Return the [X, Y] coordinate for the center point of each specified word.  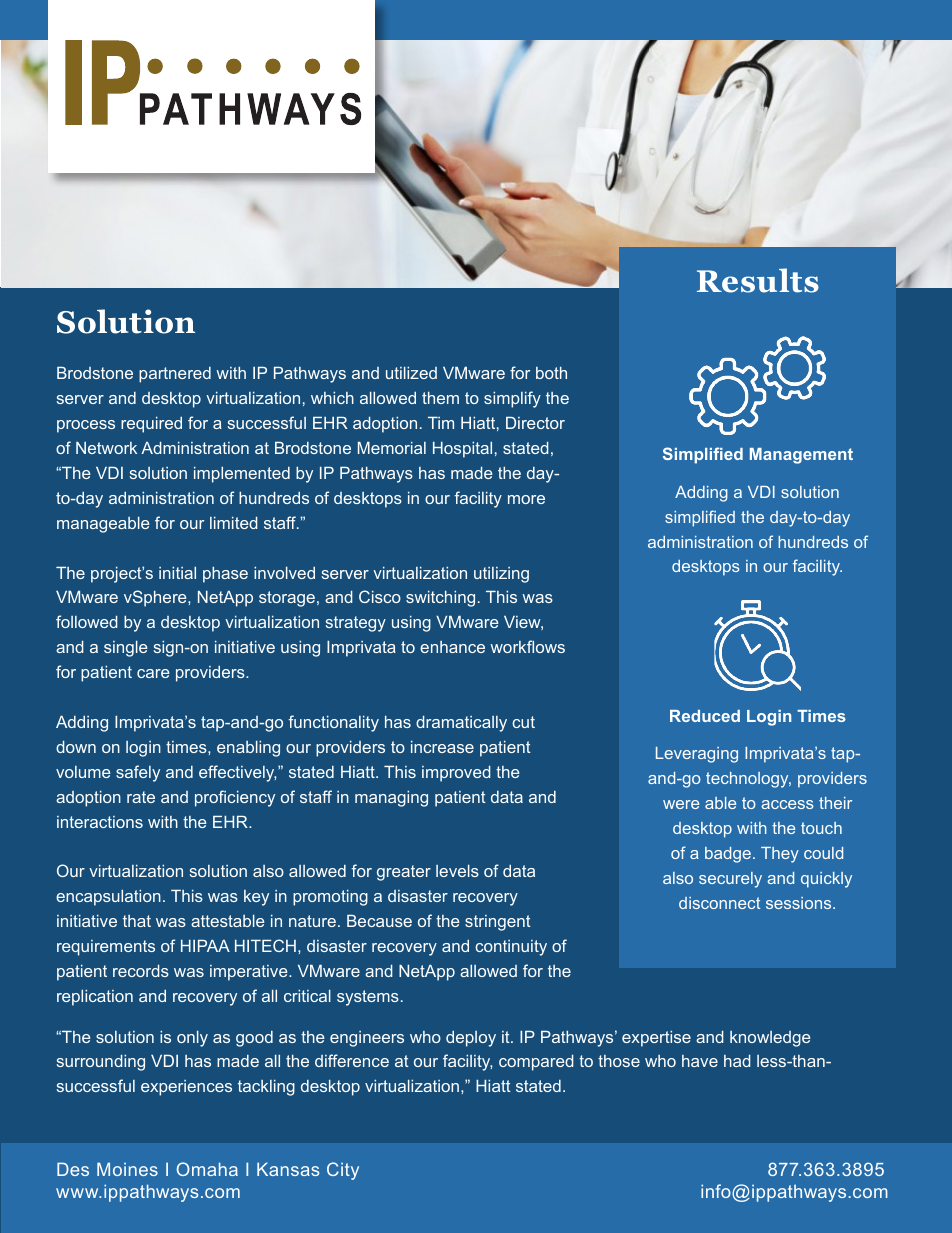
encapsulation [108, 898]
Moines [127, 1169]
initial [177, 573]
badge [728, 855]
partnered [175, 375]
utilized [411, 373]
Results [758, 280]
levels [457, 871]
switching [440, 599]
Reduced [705, 716]
